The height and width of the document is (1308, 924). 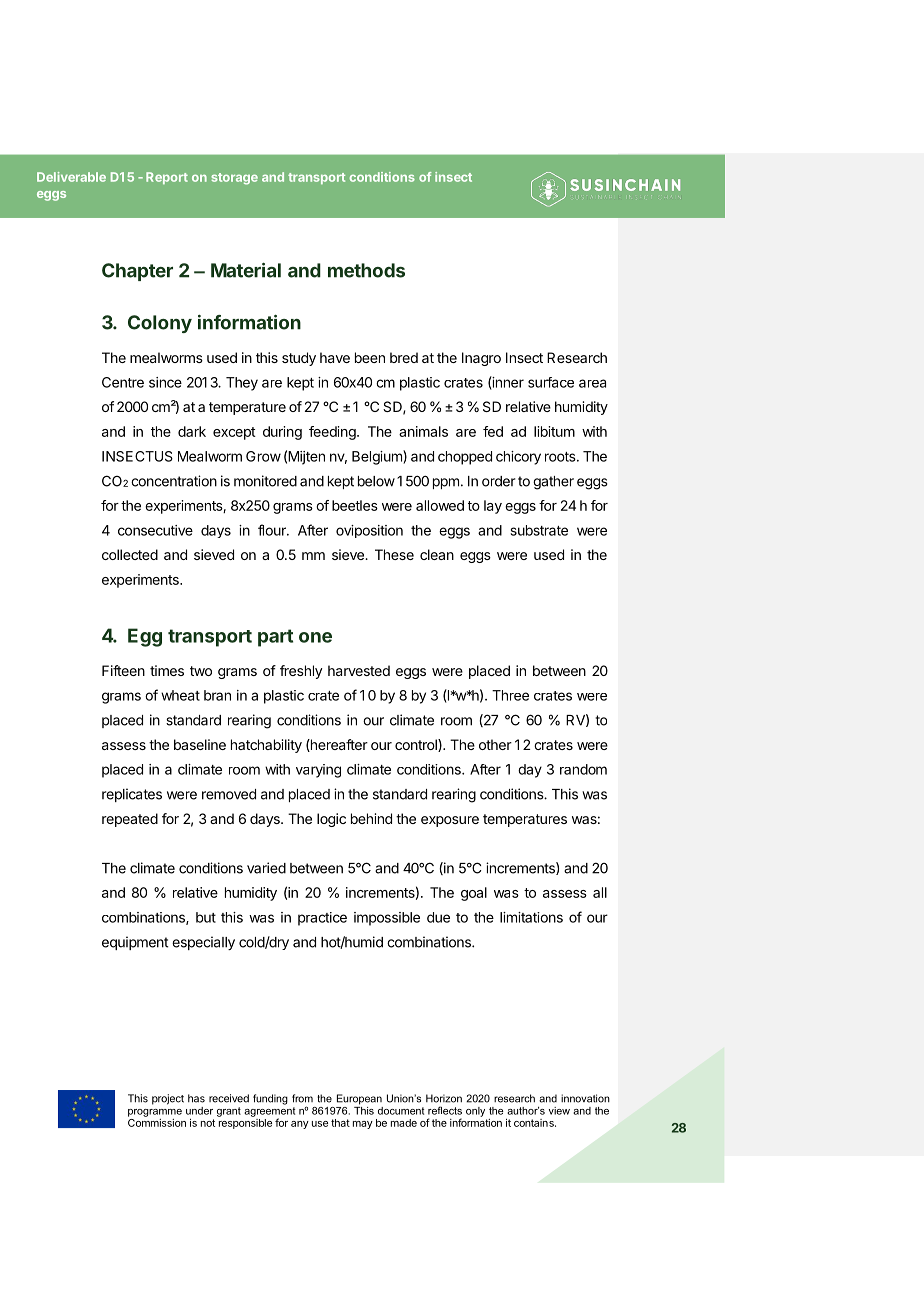 What do you see at coordinates (315, 637) in the document?
I see `one` at bounding box center [315, 637].
